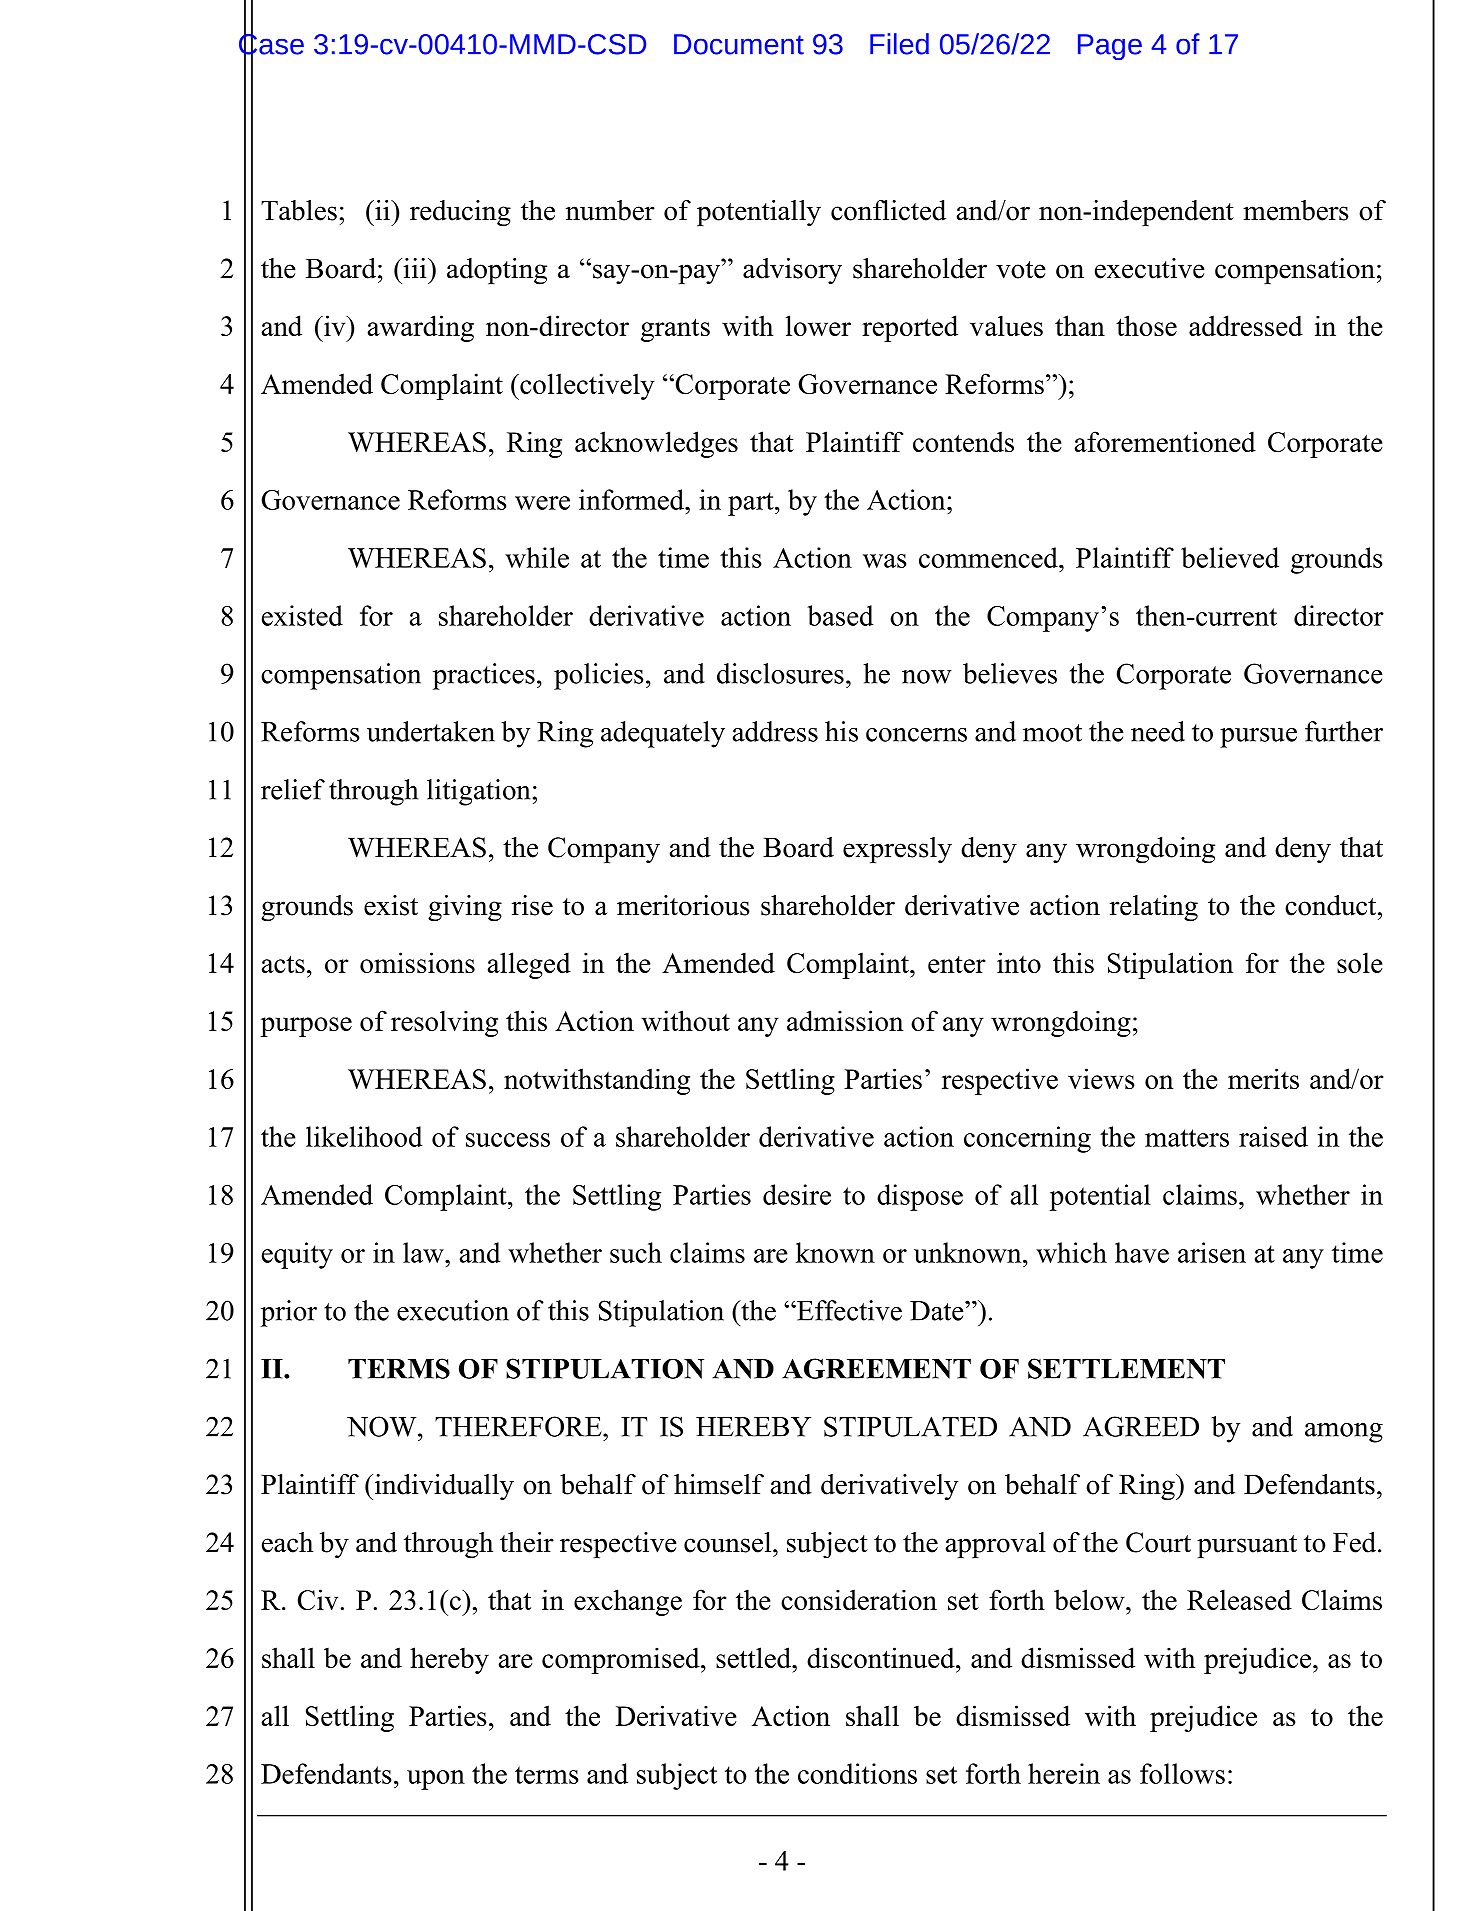 The image size is (1477, 1911). I want to click on execution, so click(453, 1310).
